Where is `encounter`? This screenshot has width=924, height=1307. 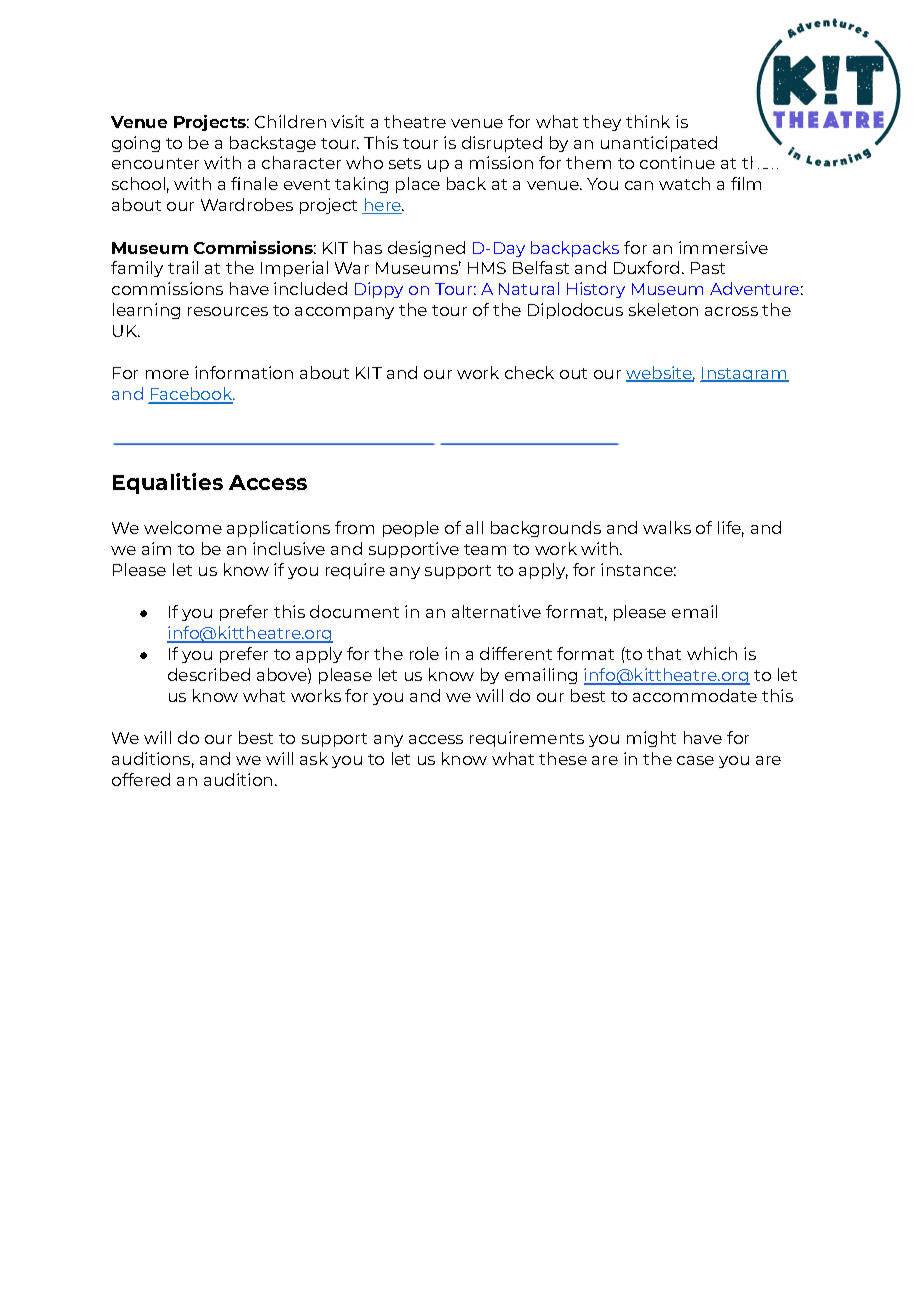 encounter is located at coordinates (155, 163).
